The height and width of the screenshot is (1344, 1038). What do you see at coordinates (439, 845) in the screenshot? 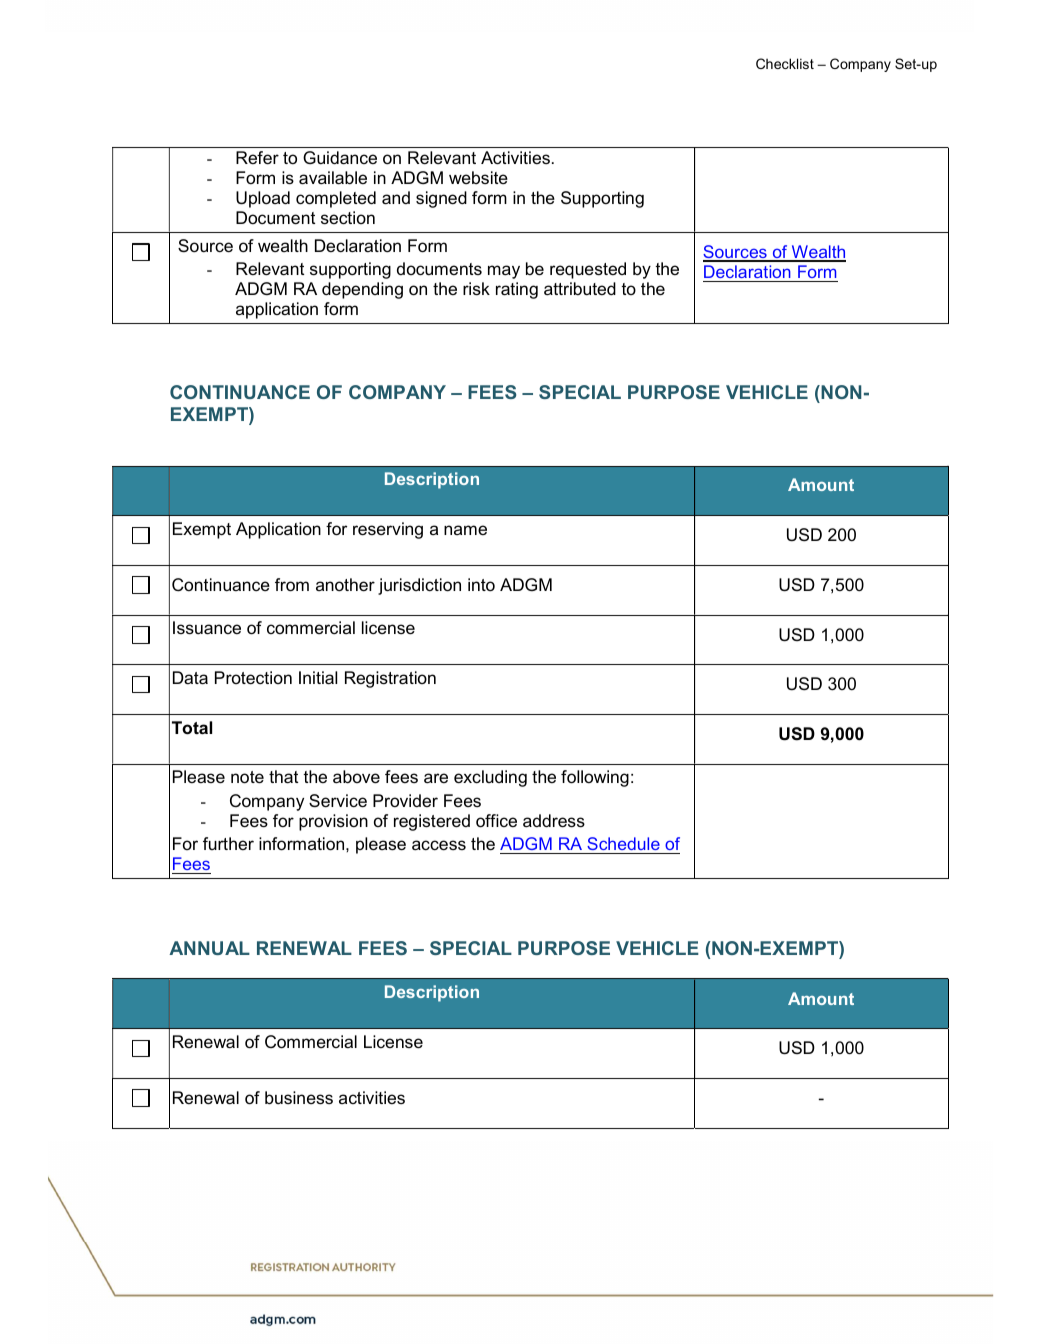
I see `access` at bounding box center [439, 845].
